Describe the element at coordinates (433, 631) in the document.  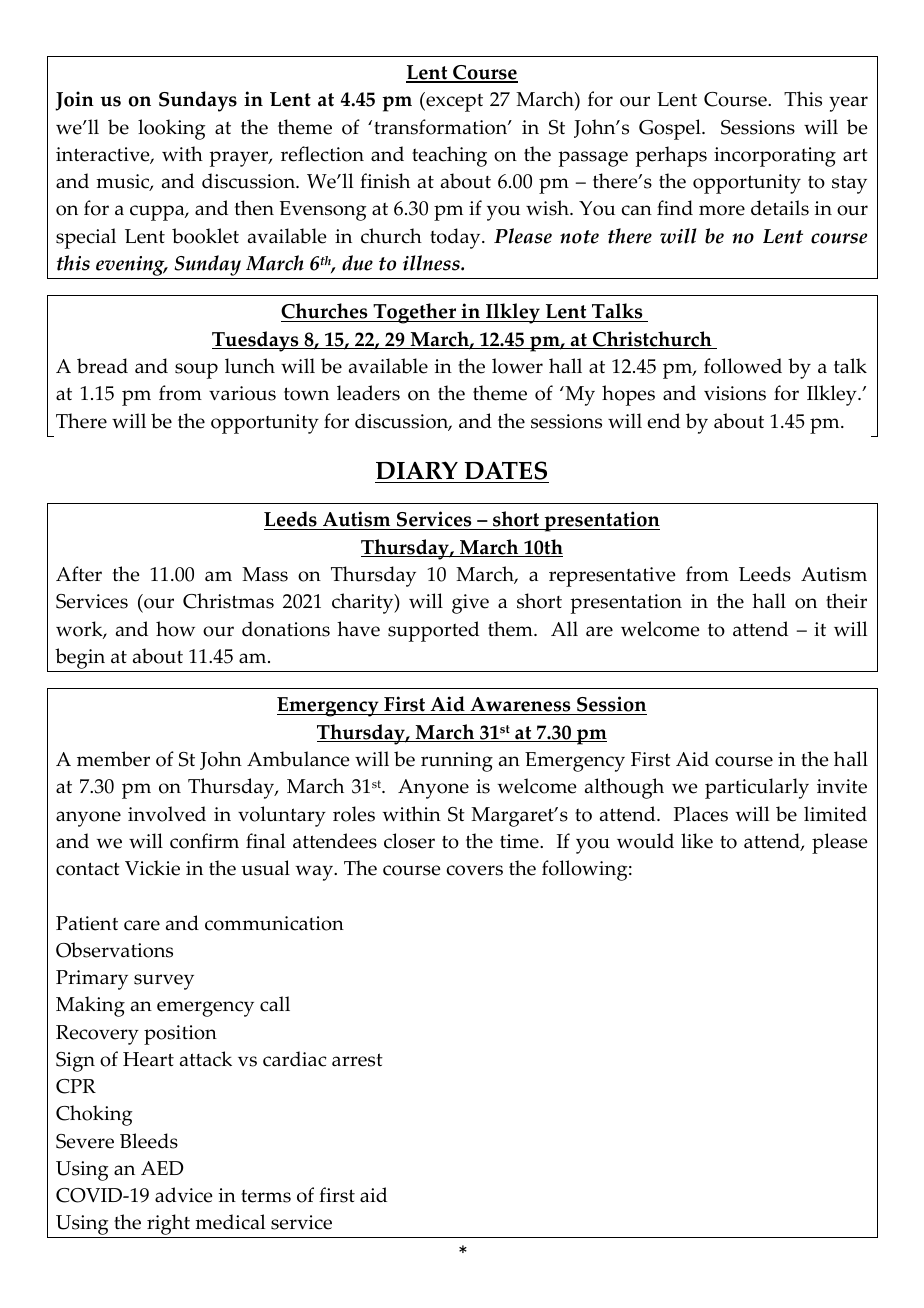
I see `supported` at that location.
